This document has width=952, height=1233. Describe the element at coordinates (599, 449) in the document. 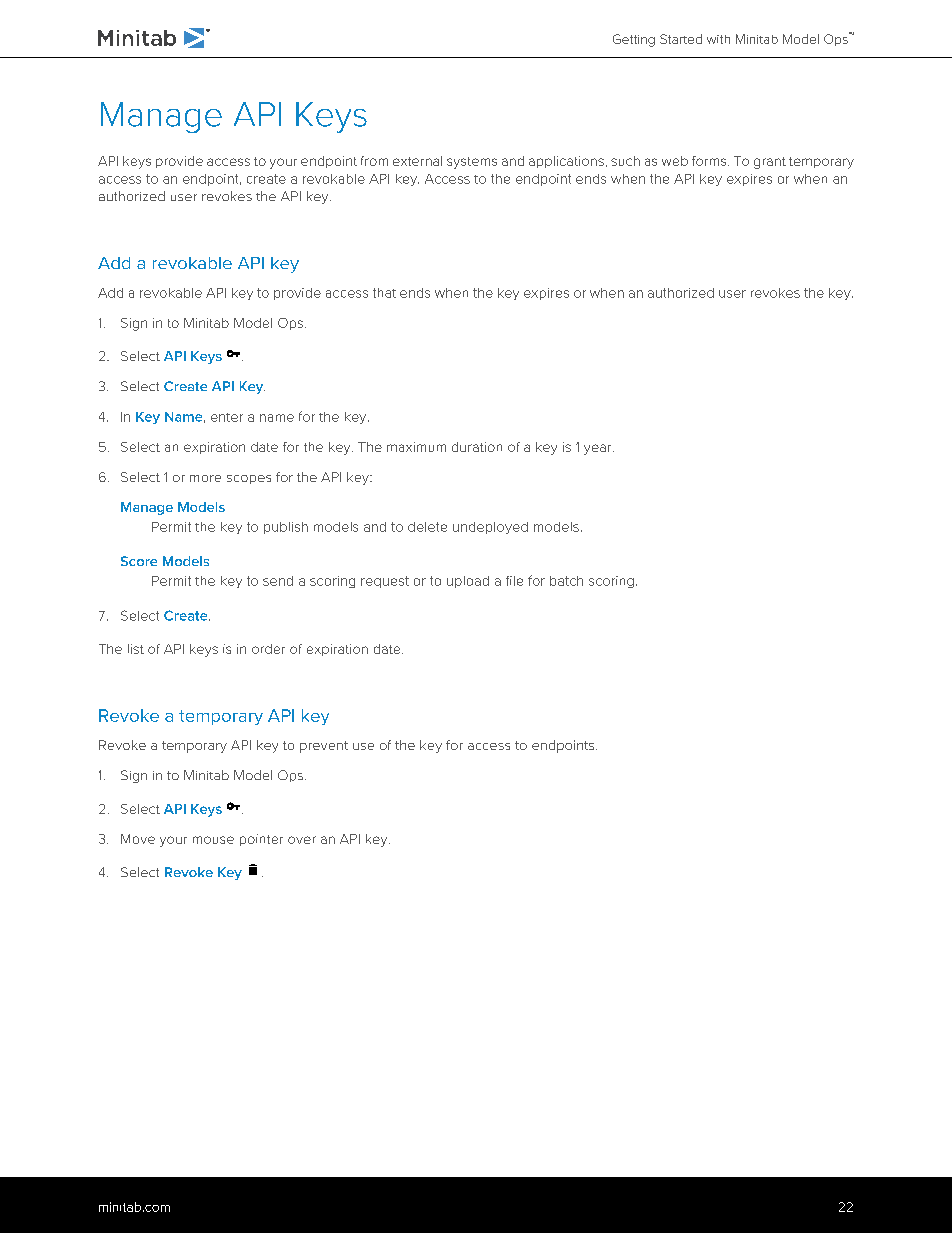

I see `year` at that location.
